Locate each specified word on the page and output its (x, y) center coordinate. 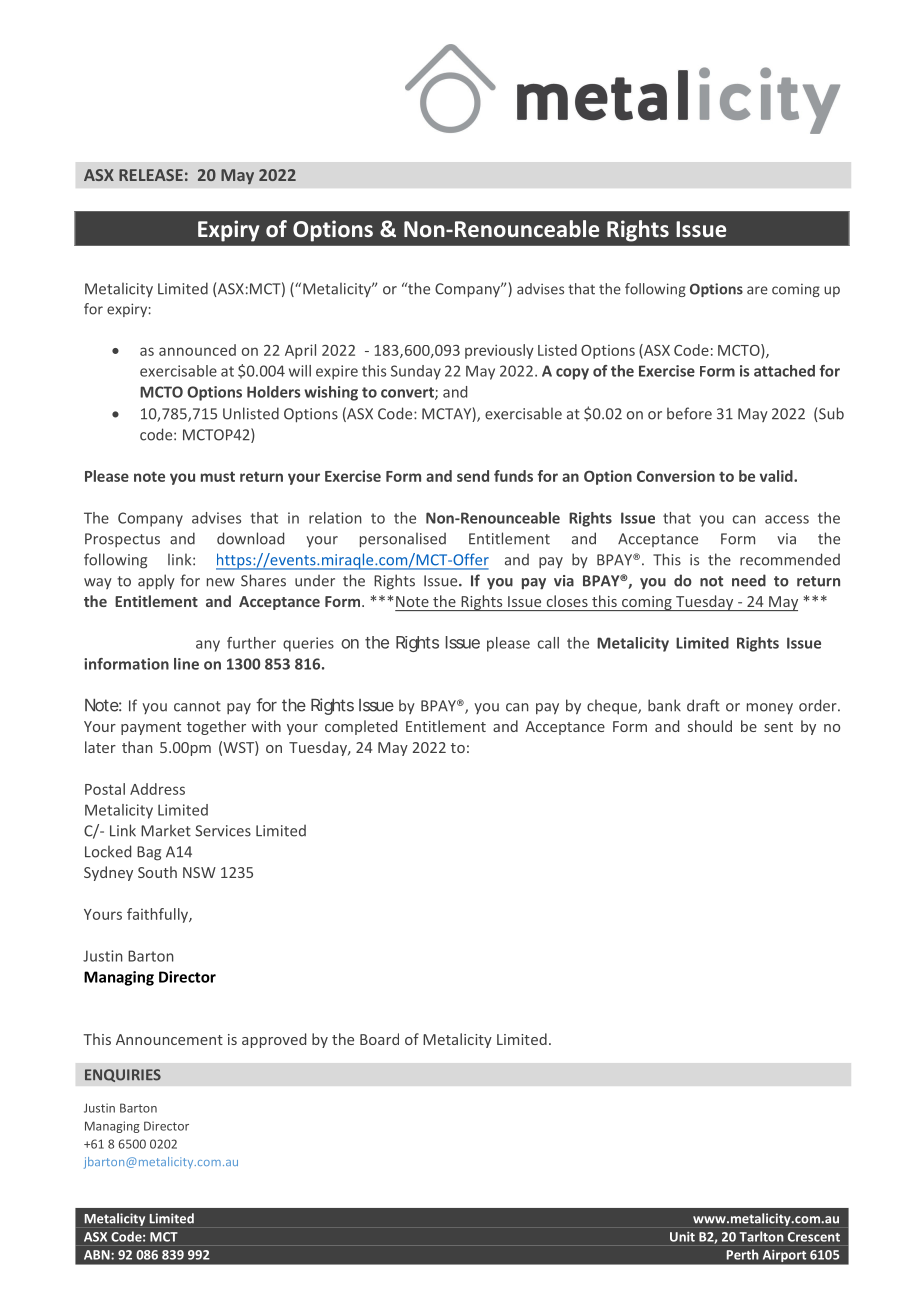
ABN (98, 1255)
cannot (197, 706)
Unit (682, 1237)
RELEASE (151, 175)
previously (499, 351)
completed (361, 727)
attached (784, 371)
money (770, 709)
